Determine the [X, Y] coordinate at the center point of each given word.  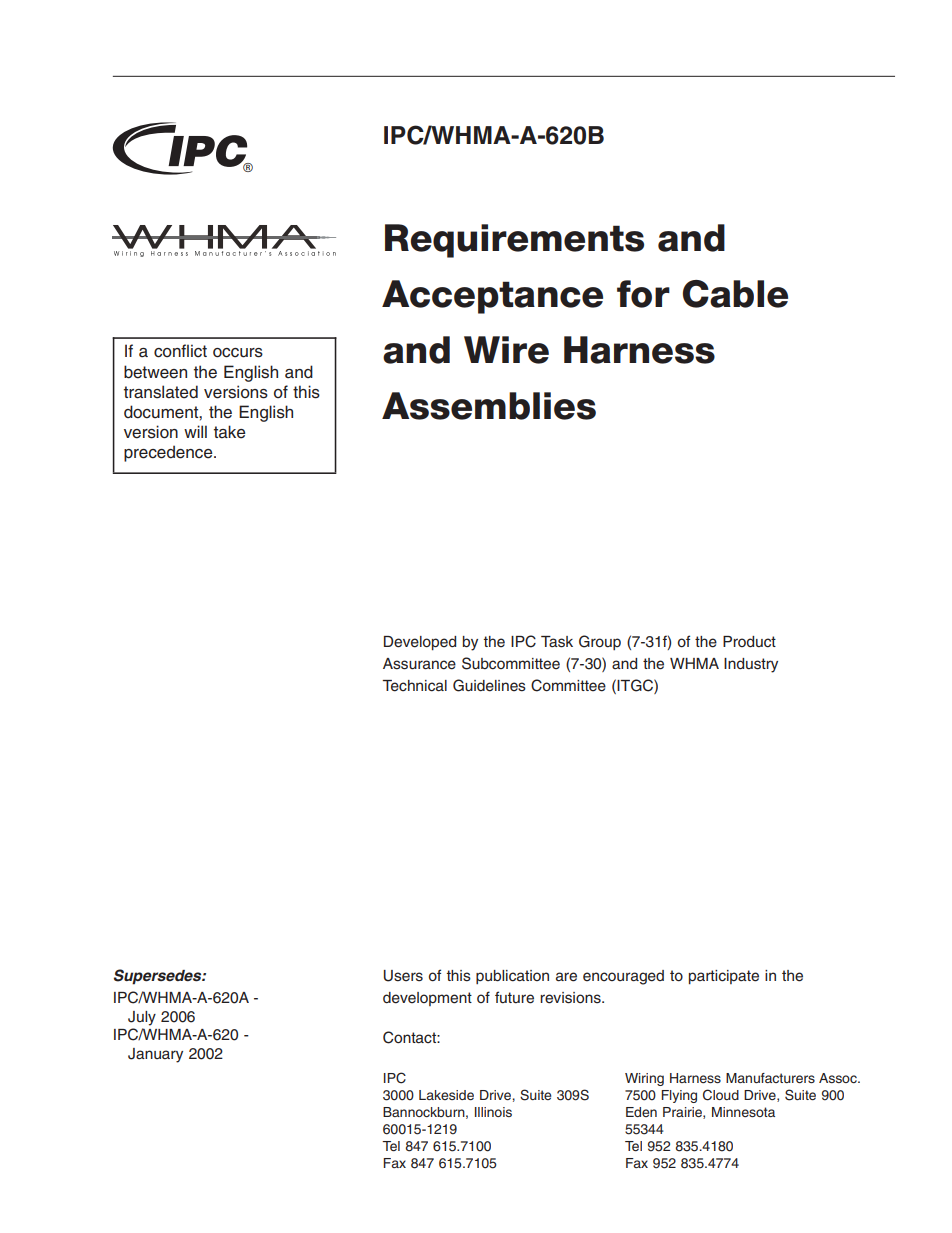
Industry [751, 665]
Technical [414, 686]
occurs [238, 353]
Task [557, 642]
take [230, 432]
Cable [735, 294]
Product [749, 642]
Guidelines [489, 685]
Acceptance [492, 297]
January [155, 1055]
